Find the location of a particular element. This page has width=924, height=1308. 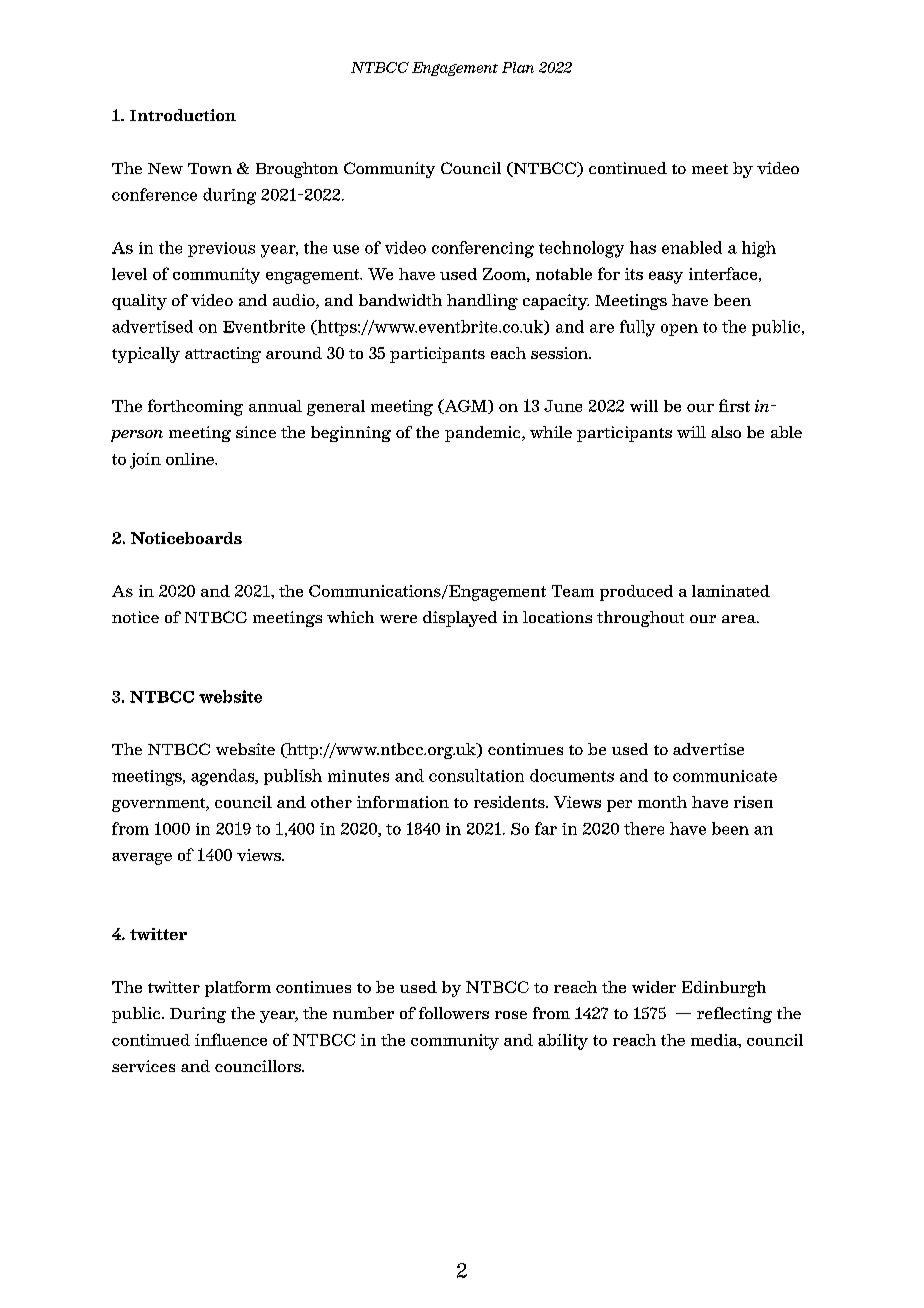

handling is located at coordinates (482, 302).
